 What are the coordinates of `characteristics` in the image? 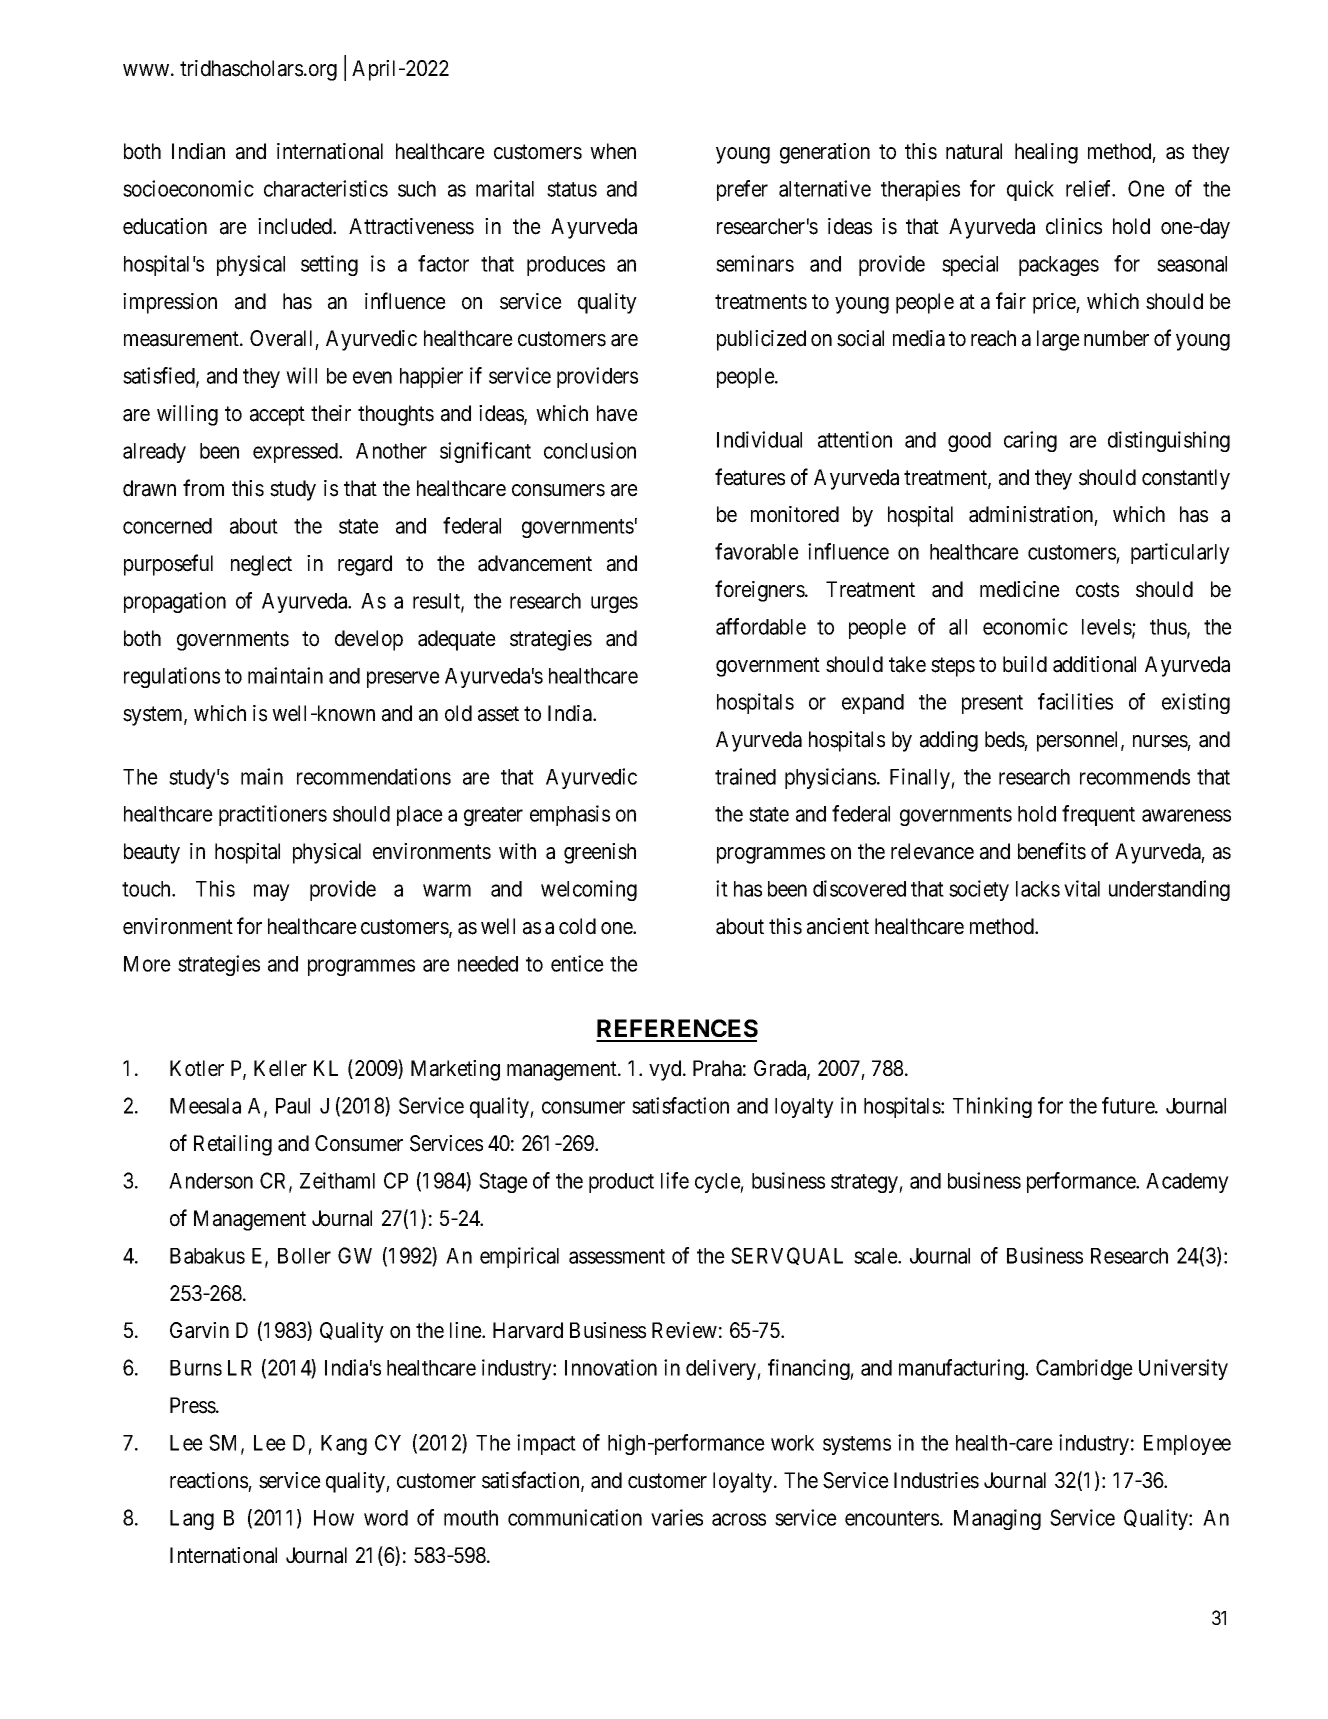 It's located at (326, 188).
